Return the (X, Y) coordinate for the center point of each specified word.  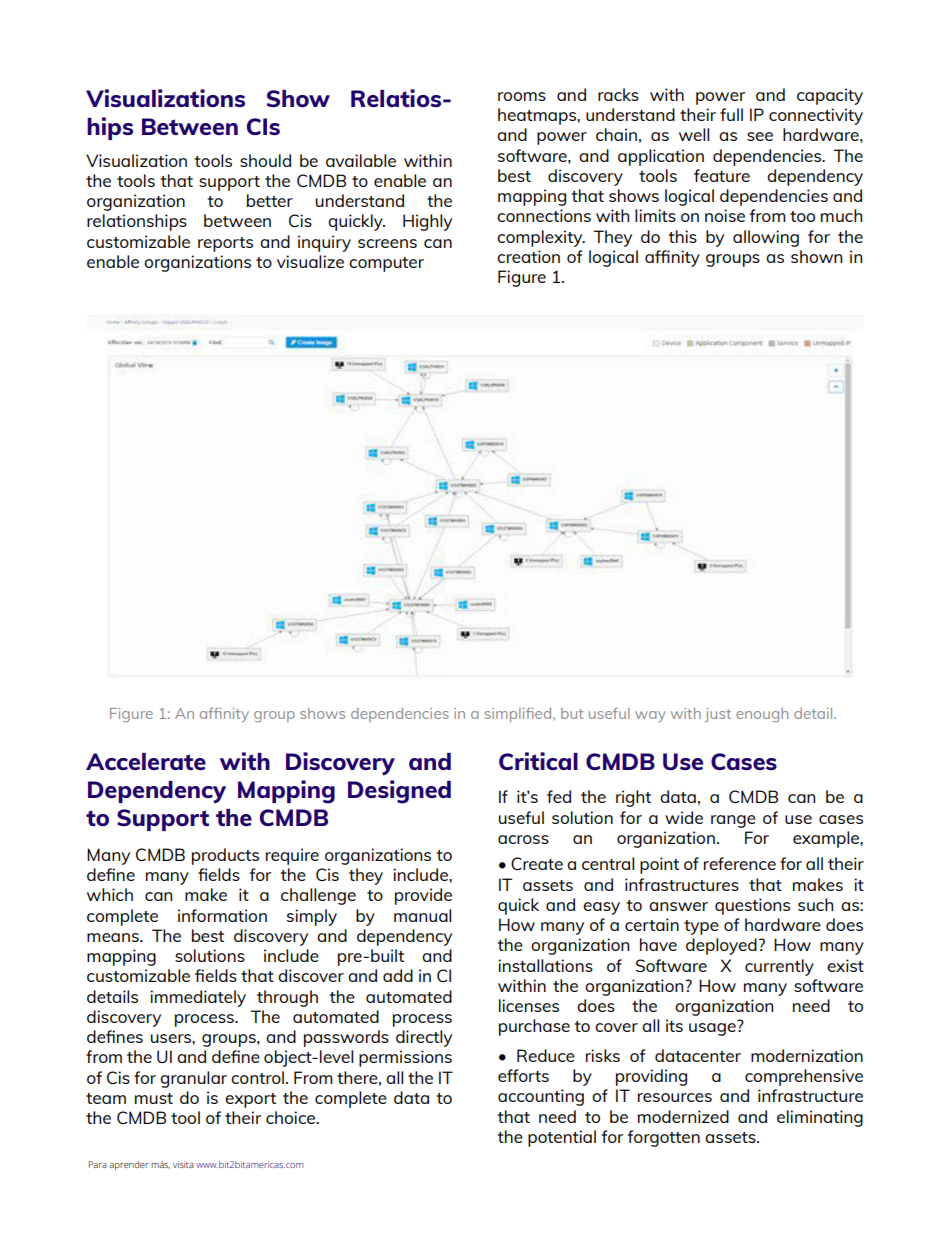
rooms (522, 96)
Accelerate (146, 761)
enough (762, 715)
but (572, 713)
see (760, 136)
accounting (541, 1097)
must (154, 1098)
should (265, 160)
